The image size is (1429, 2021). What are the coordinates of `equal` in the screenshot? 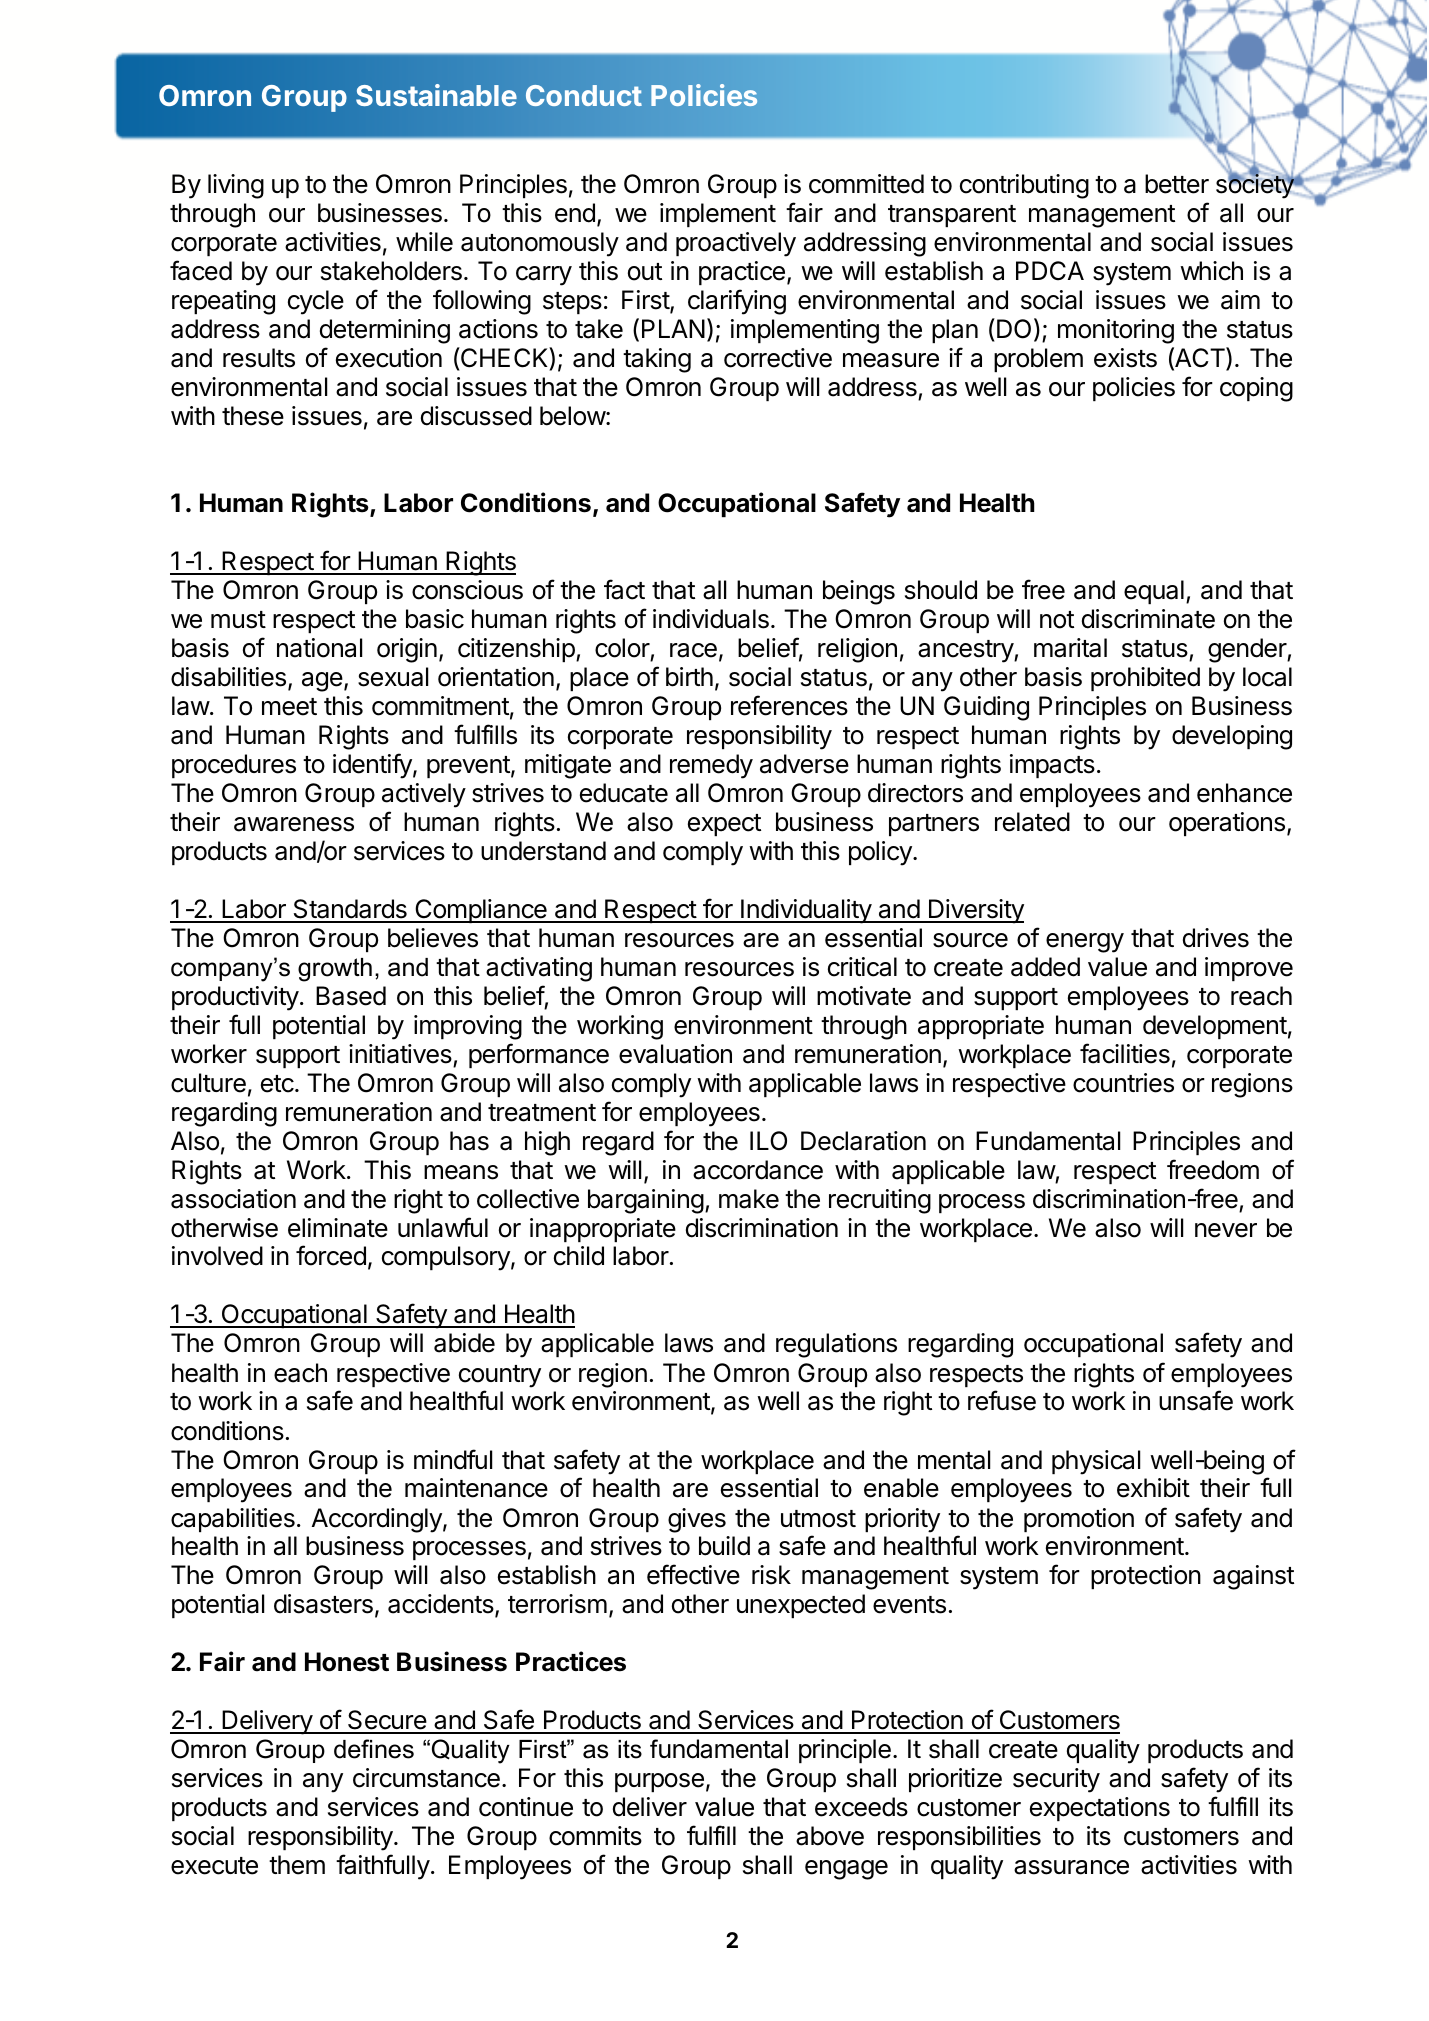 It's located at (1154, 592).
